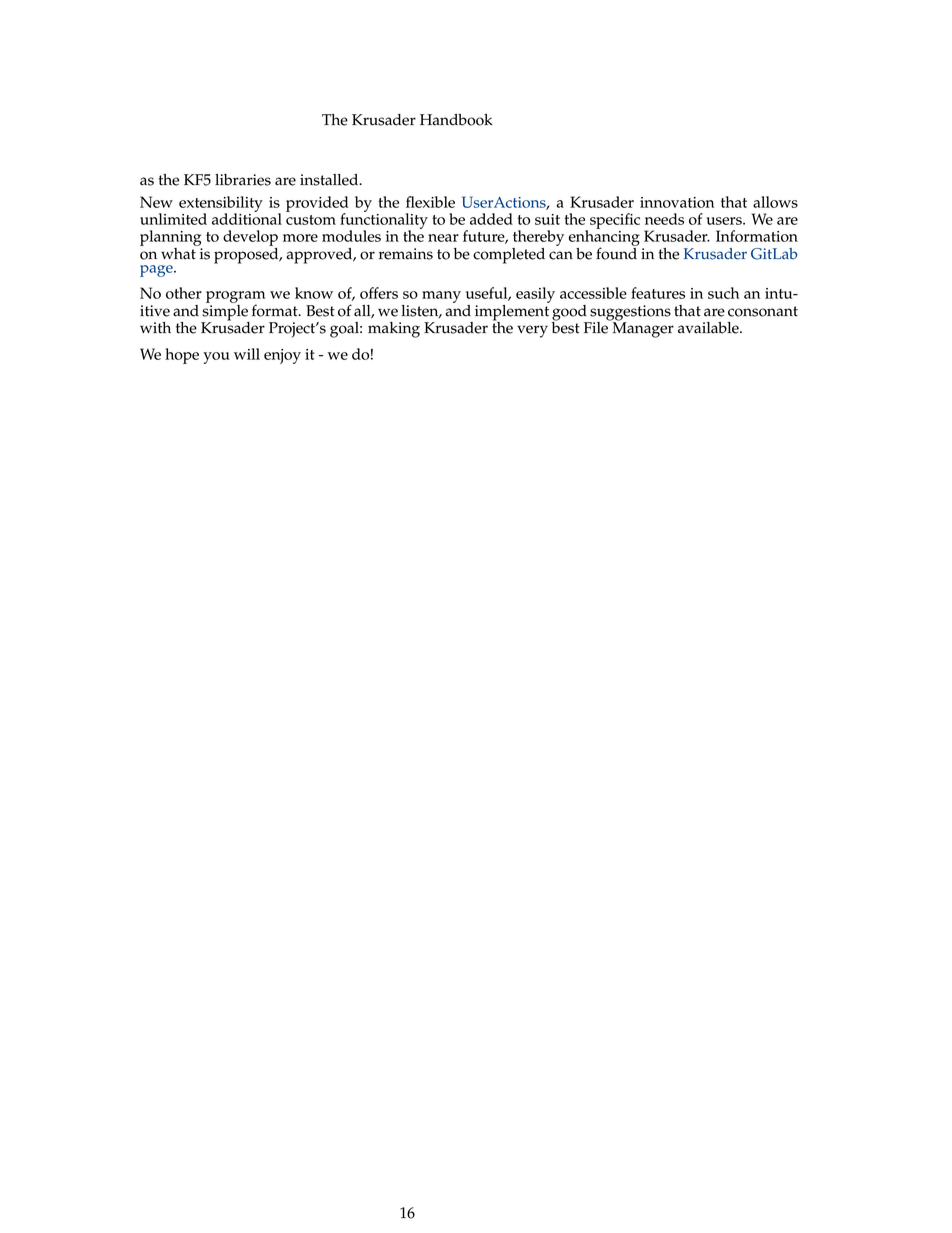  Describe the element at coordinates (709, 328) in the document. I see `available` at that location.
